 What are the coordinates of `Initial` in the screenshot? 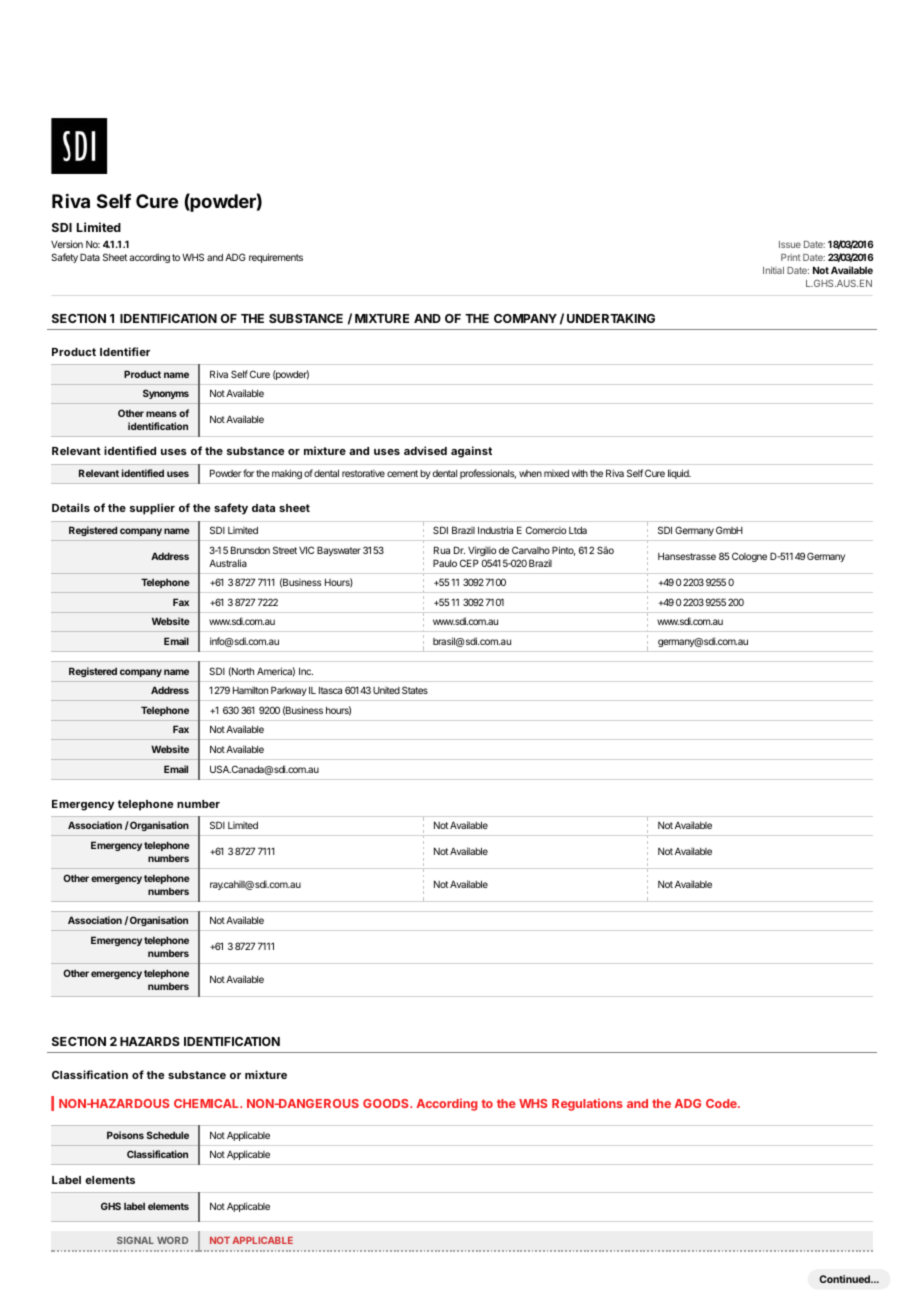 It's located at (773, 270).
